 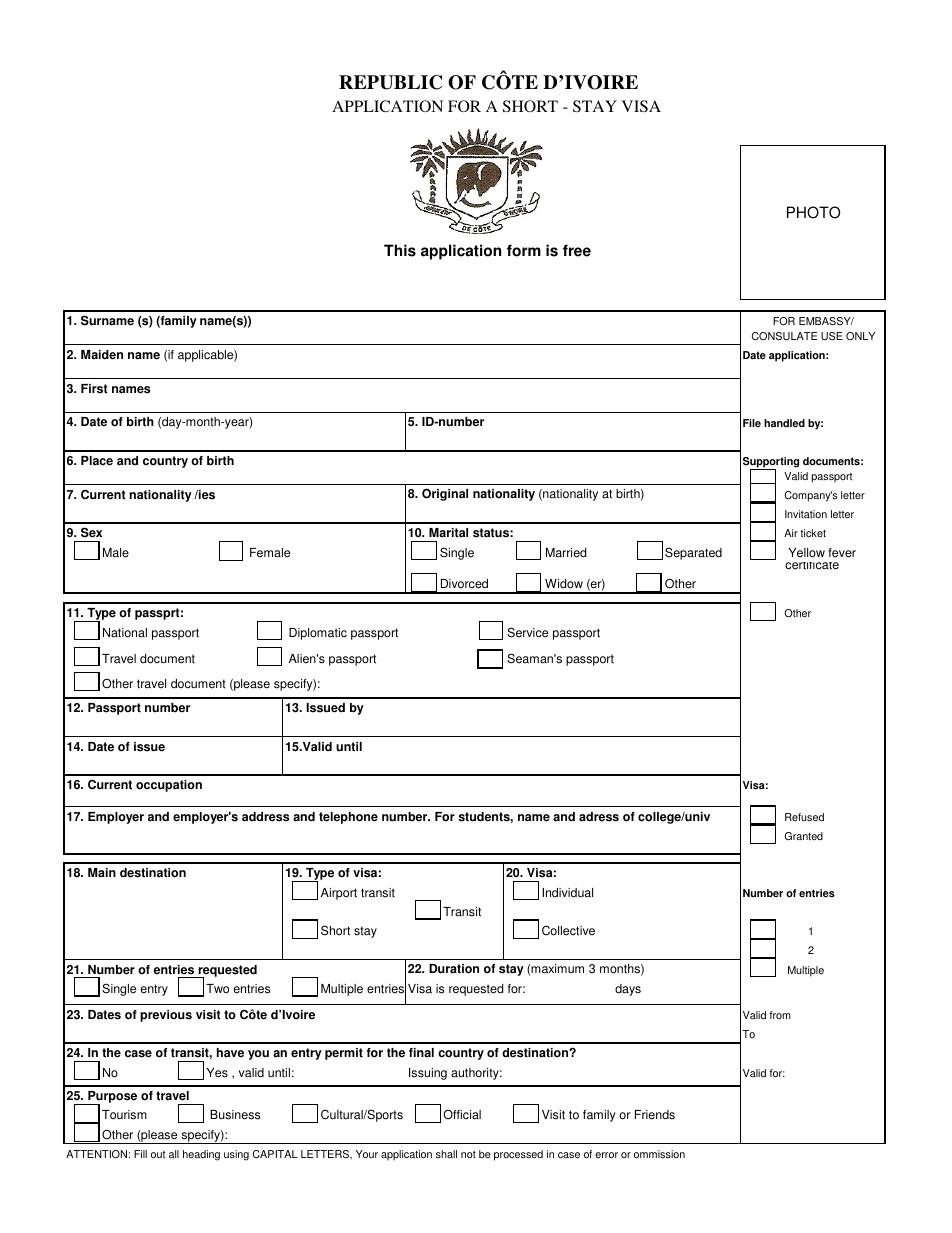 What do you see at coordinates (814, 212) in the image?
I see `PHOTO` at bounding box center [814, 212].
